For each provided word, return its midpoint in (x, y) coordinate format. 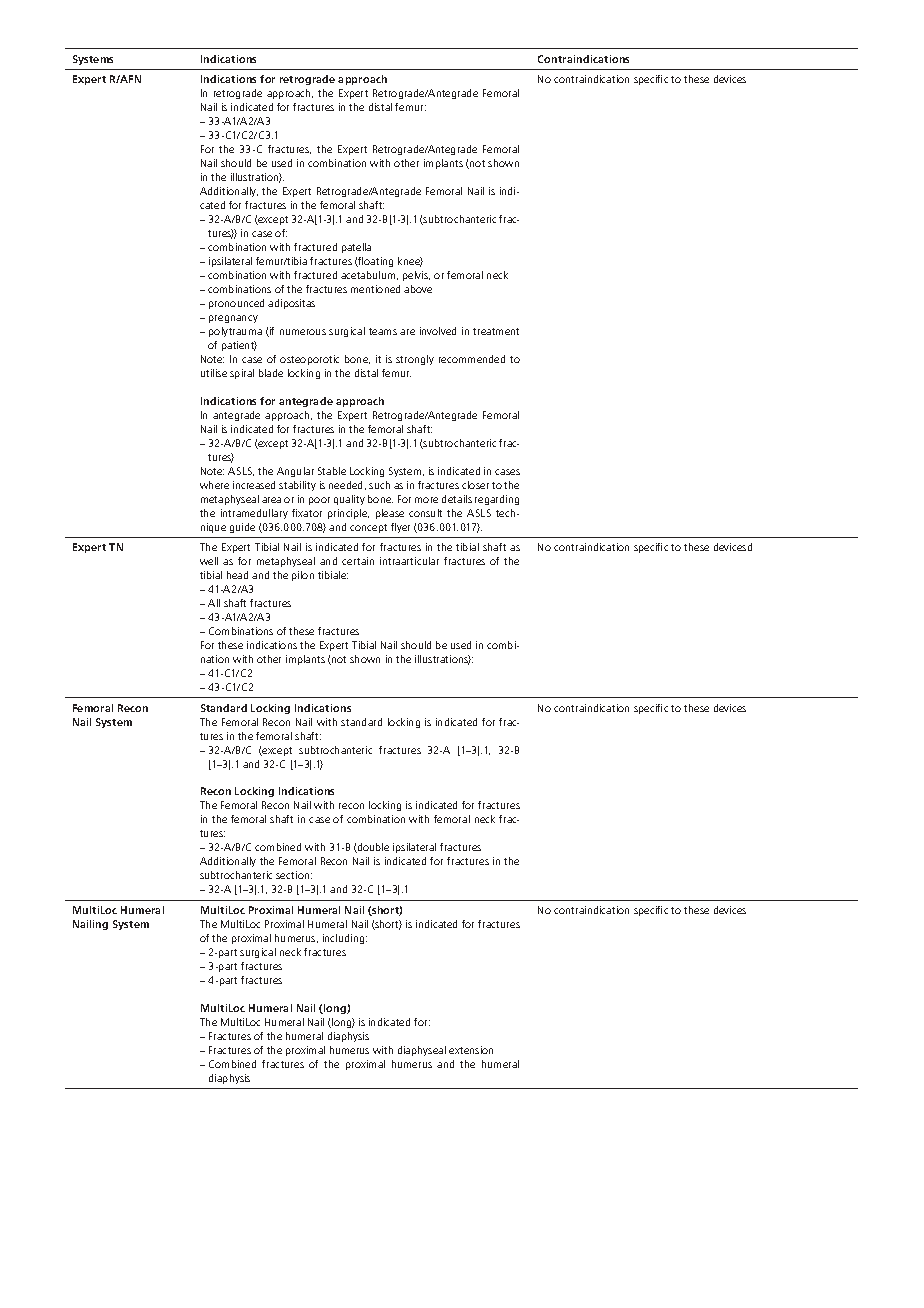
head (237, 575)
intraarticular (409, 561)
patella (356, 248)
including (345, 939)
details (457, 499)
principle (348, 514)
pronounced (236, 304)
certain (358, 561)
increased (254, 485)
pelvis (416, 276)
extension (471, 1050)
